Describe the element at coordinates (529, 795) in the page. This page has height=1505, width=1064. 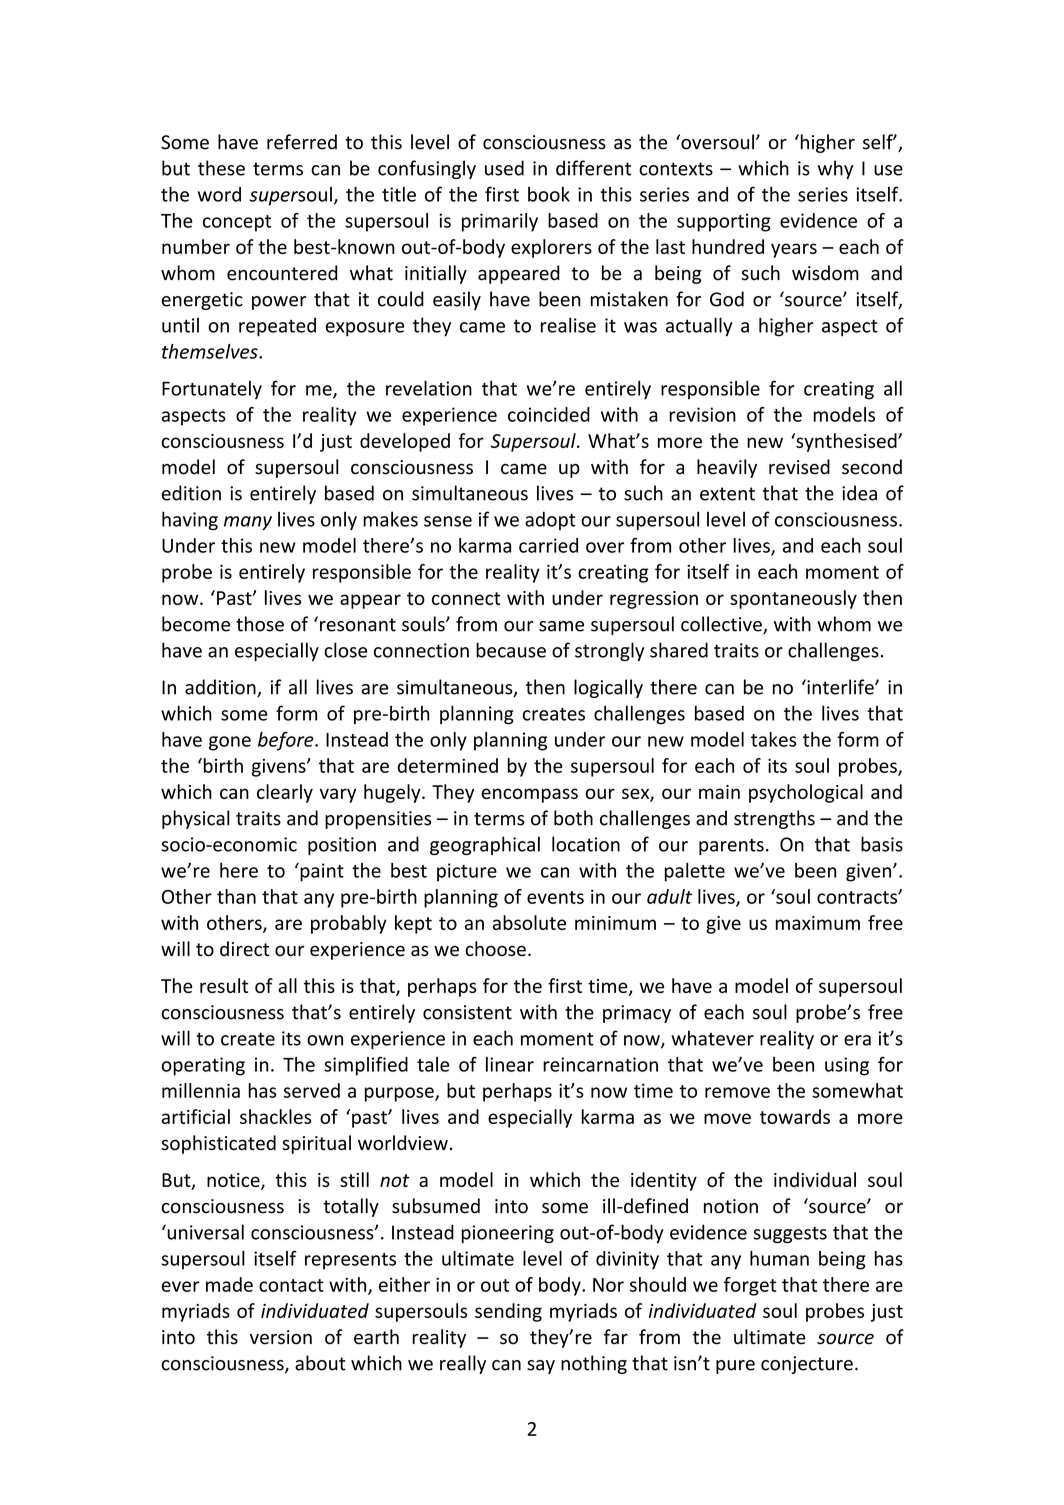
I see `encompass` at that location.
